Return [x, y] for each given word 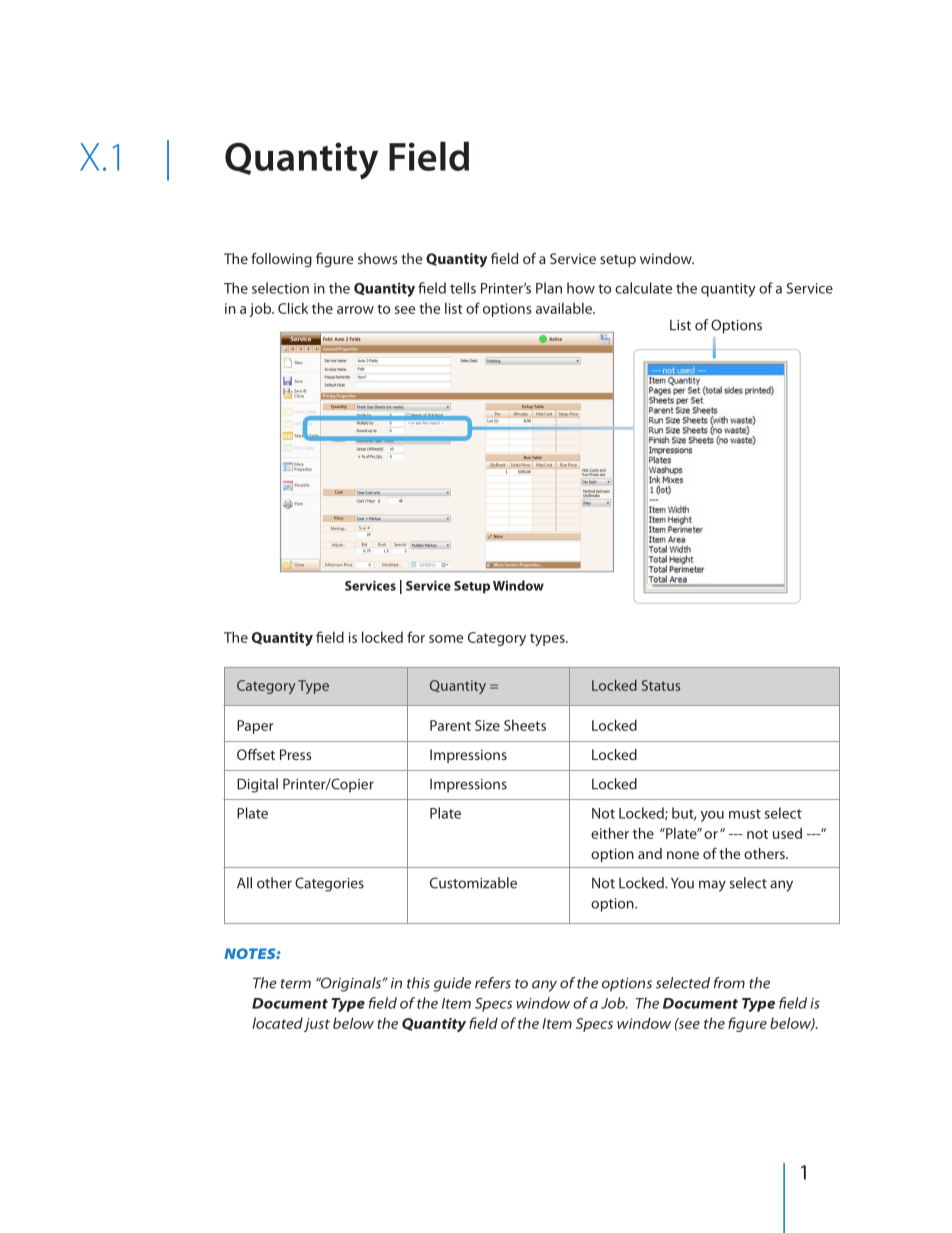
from [729, 983]
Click [293, 308]
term [296, 984]
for [416, 637]
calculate [643, 288]
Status [661, 685]
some [446, 639]
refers [493, 983]
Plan [549, 288]
